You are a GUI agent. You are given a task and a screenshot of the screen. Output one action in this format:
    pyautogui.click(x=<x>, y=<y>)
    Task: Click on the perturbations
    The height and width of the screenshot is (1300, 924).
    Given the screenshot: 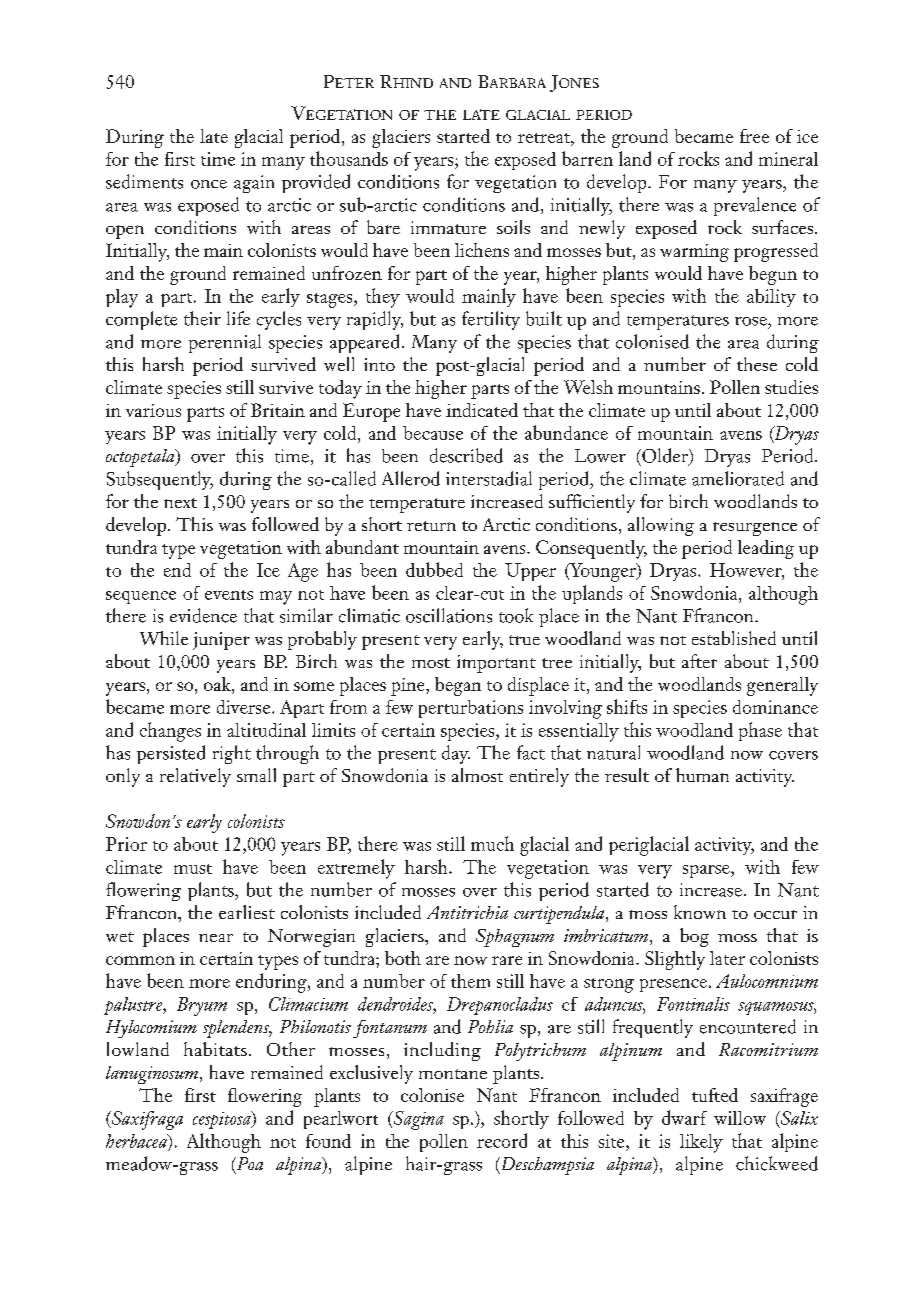 What is the action you would take?
    pyautogui.click(x=471, y=709)
